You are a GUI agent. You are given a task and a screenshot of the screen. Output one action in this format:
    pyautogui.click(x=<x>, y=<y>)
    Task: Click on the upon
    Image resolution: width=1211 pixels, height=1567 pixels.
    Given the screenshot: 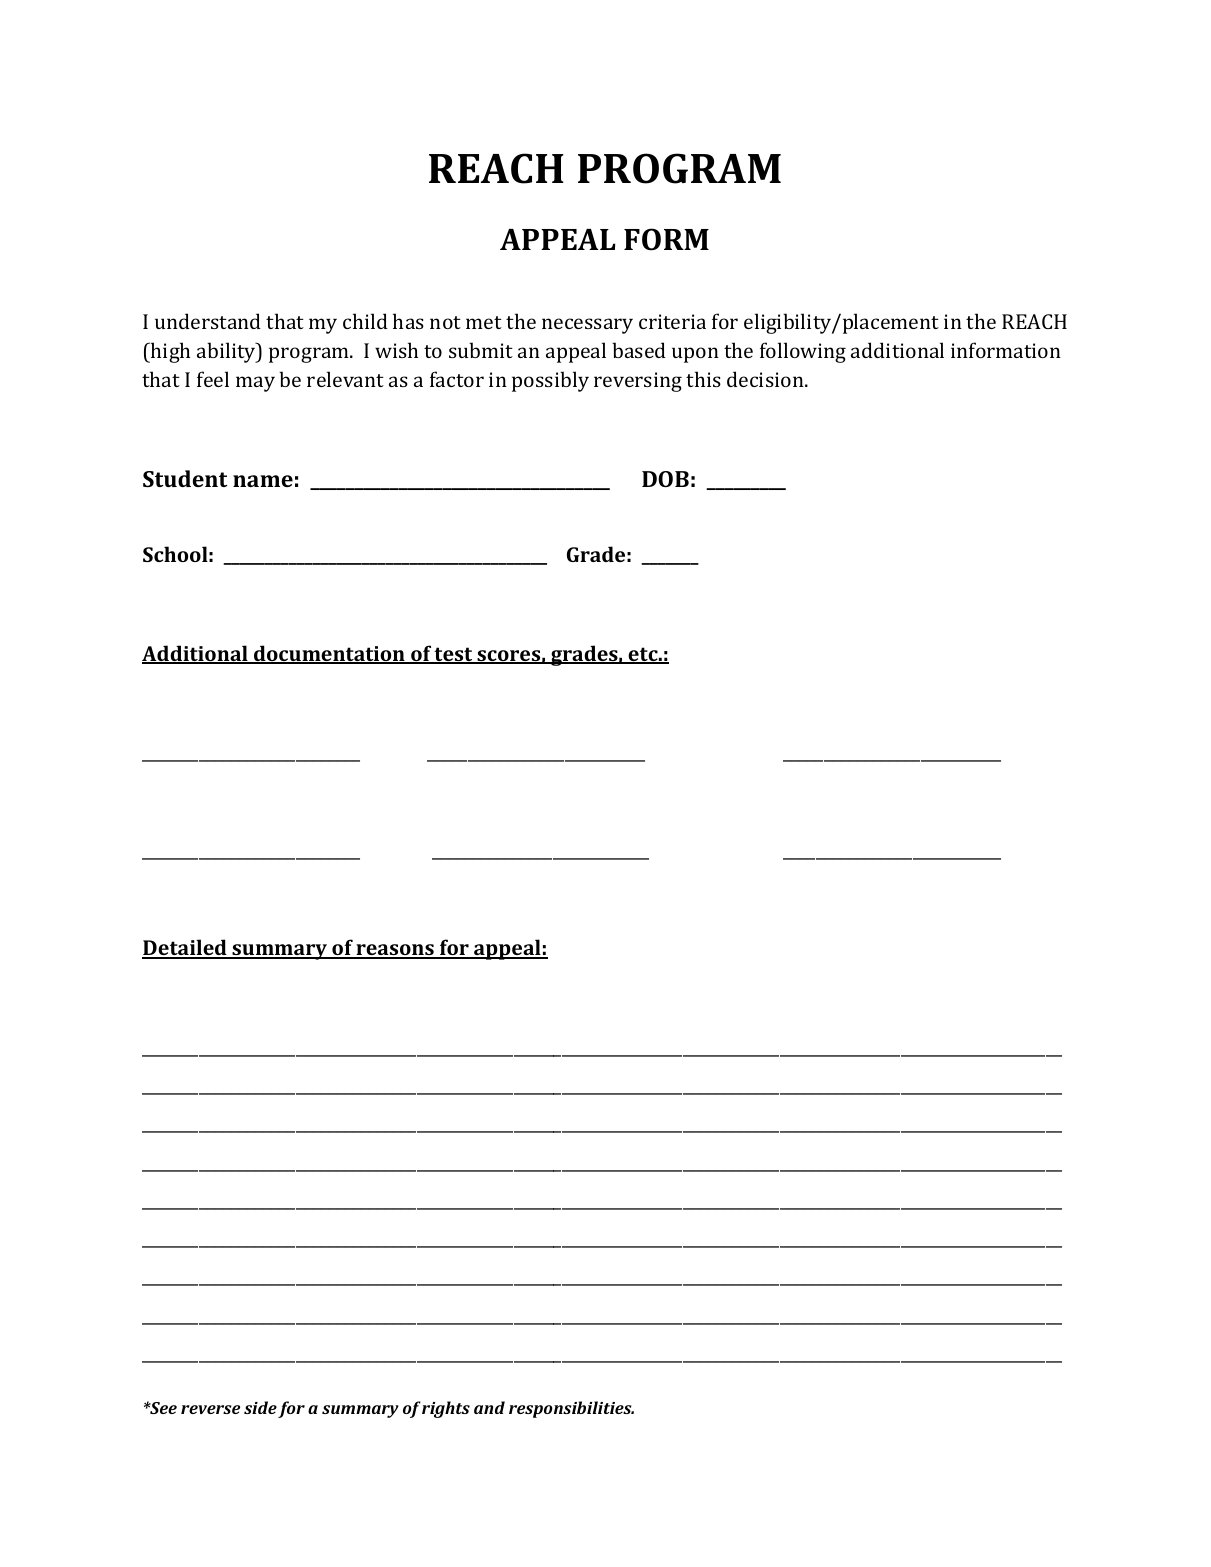 What is the action you would take?
    pyautogui.click(x=695, y=355)
